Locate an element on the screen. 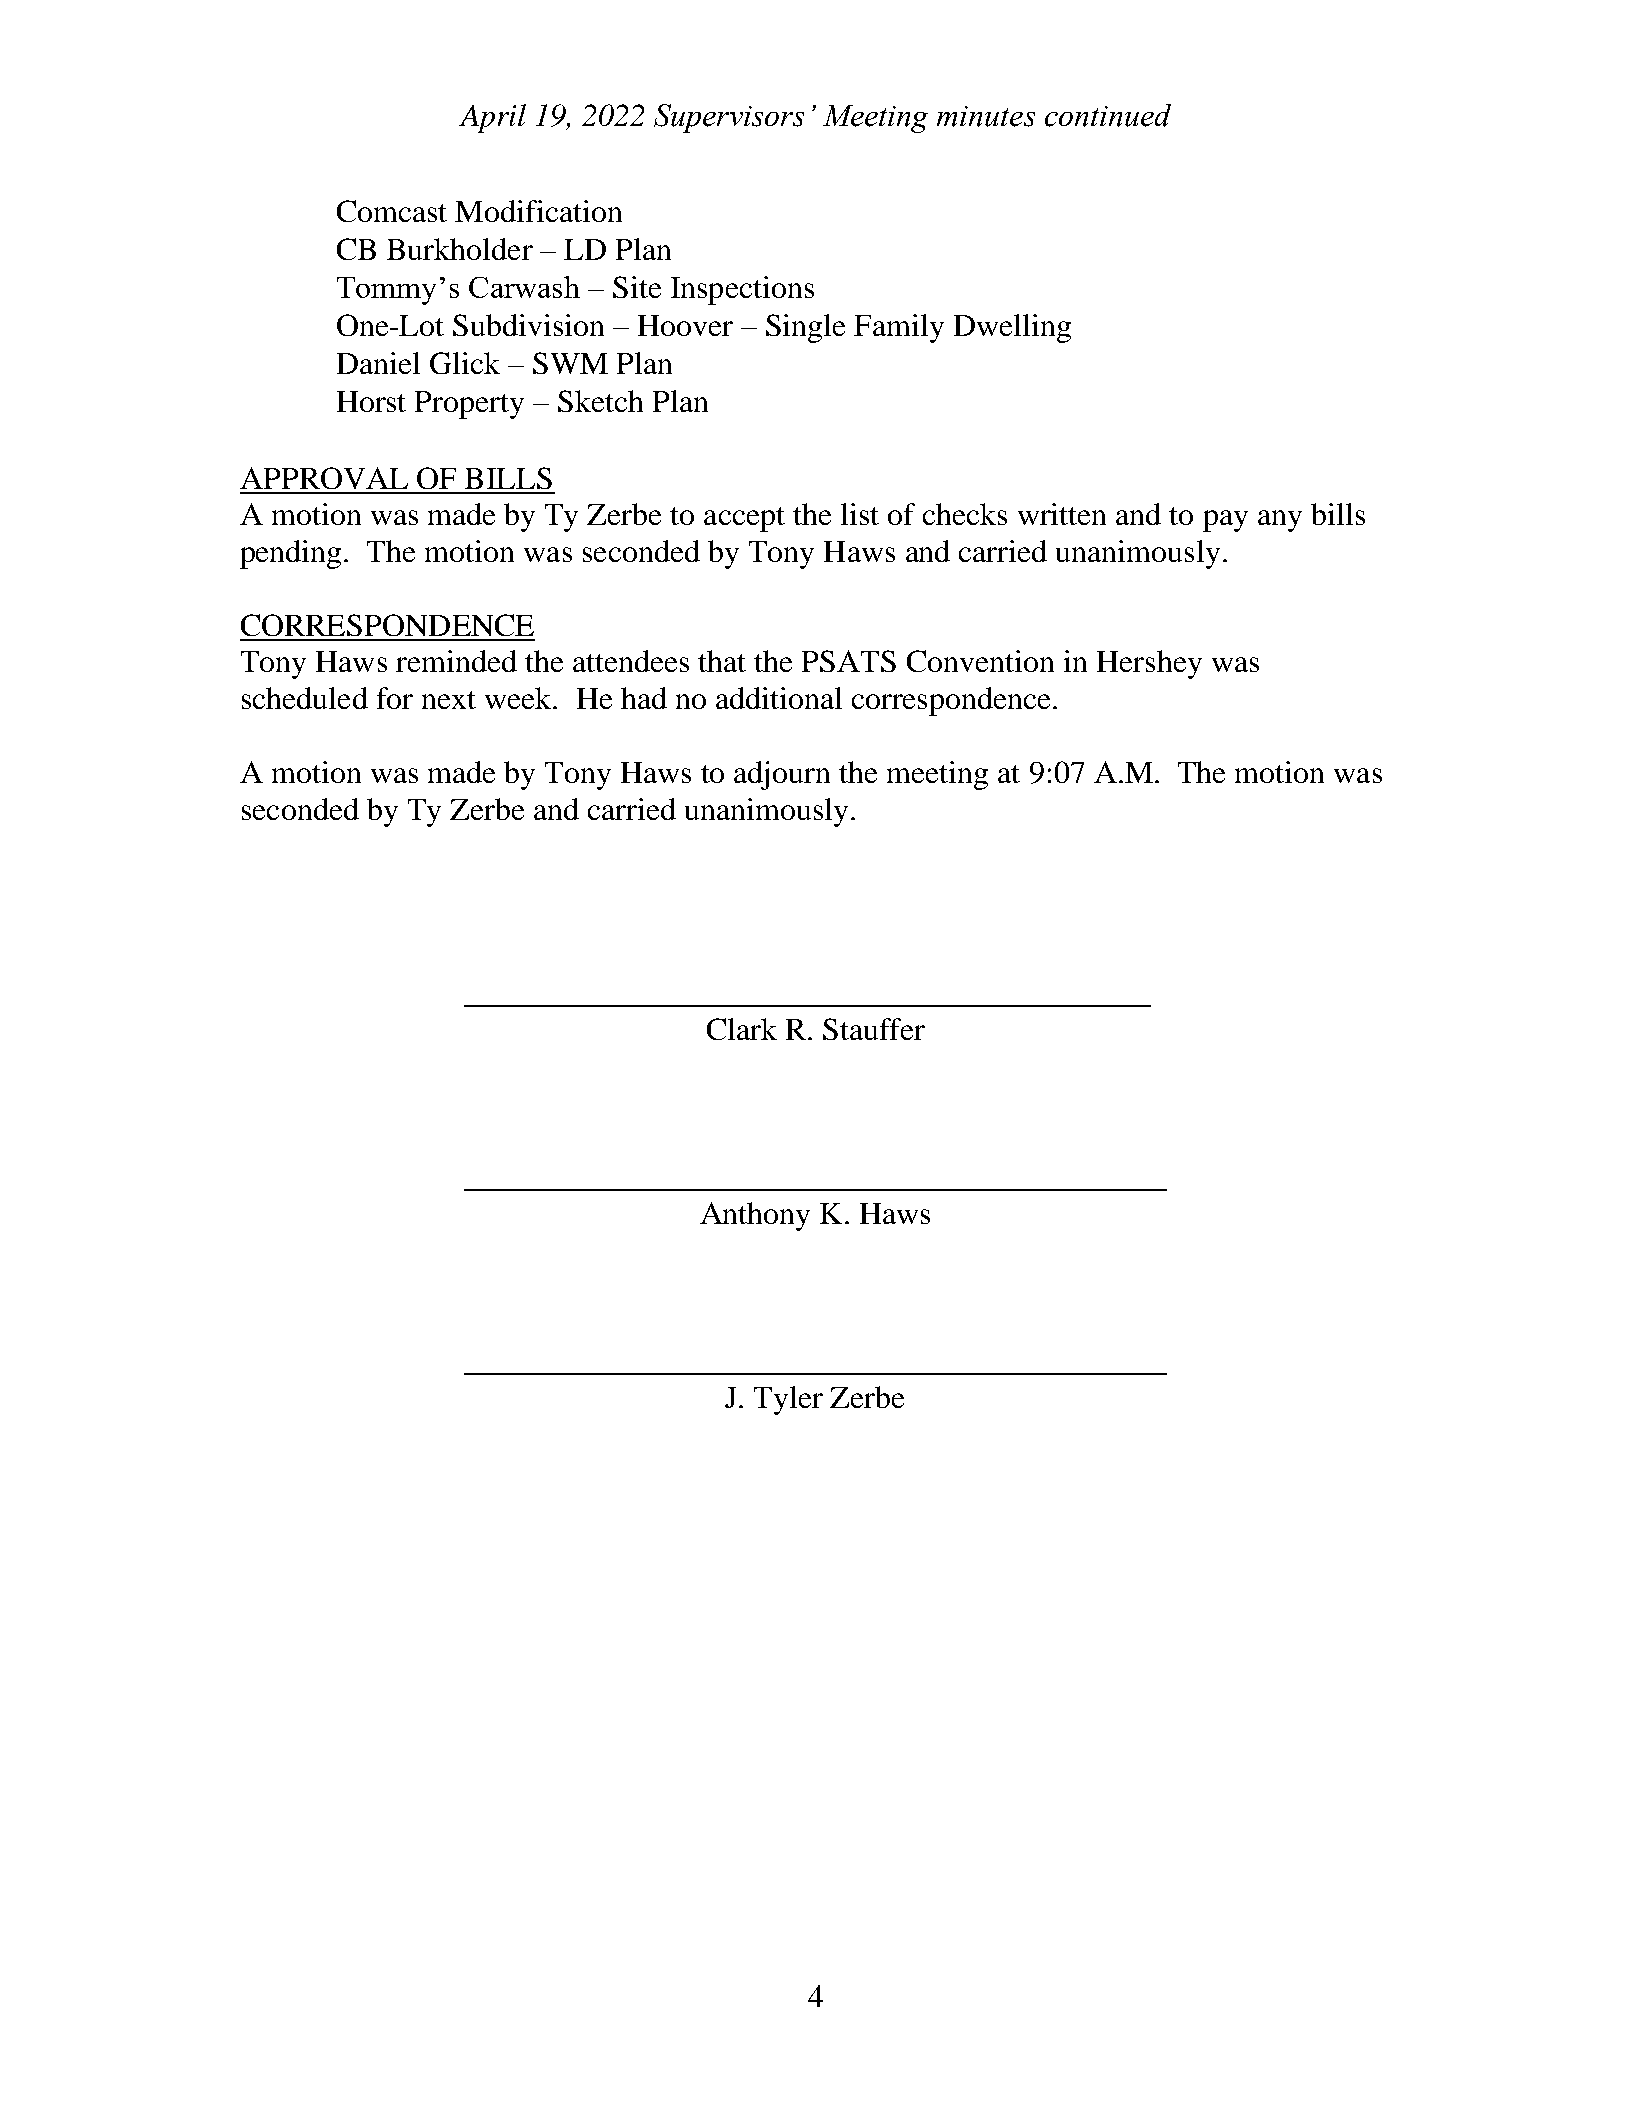  Tyler is located at coordinates (788, 1400).
